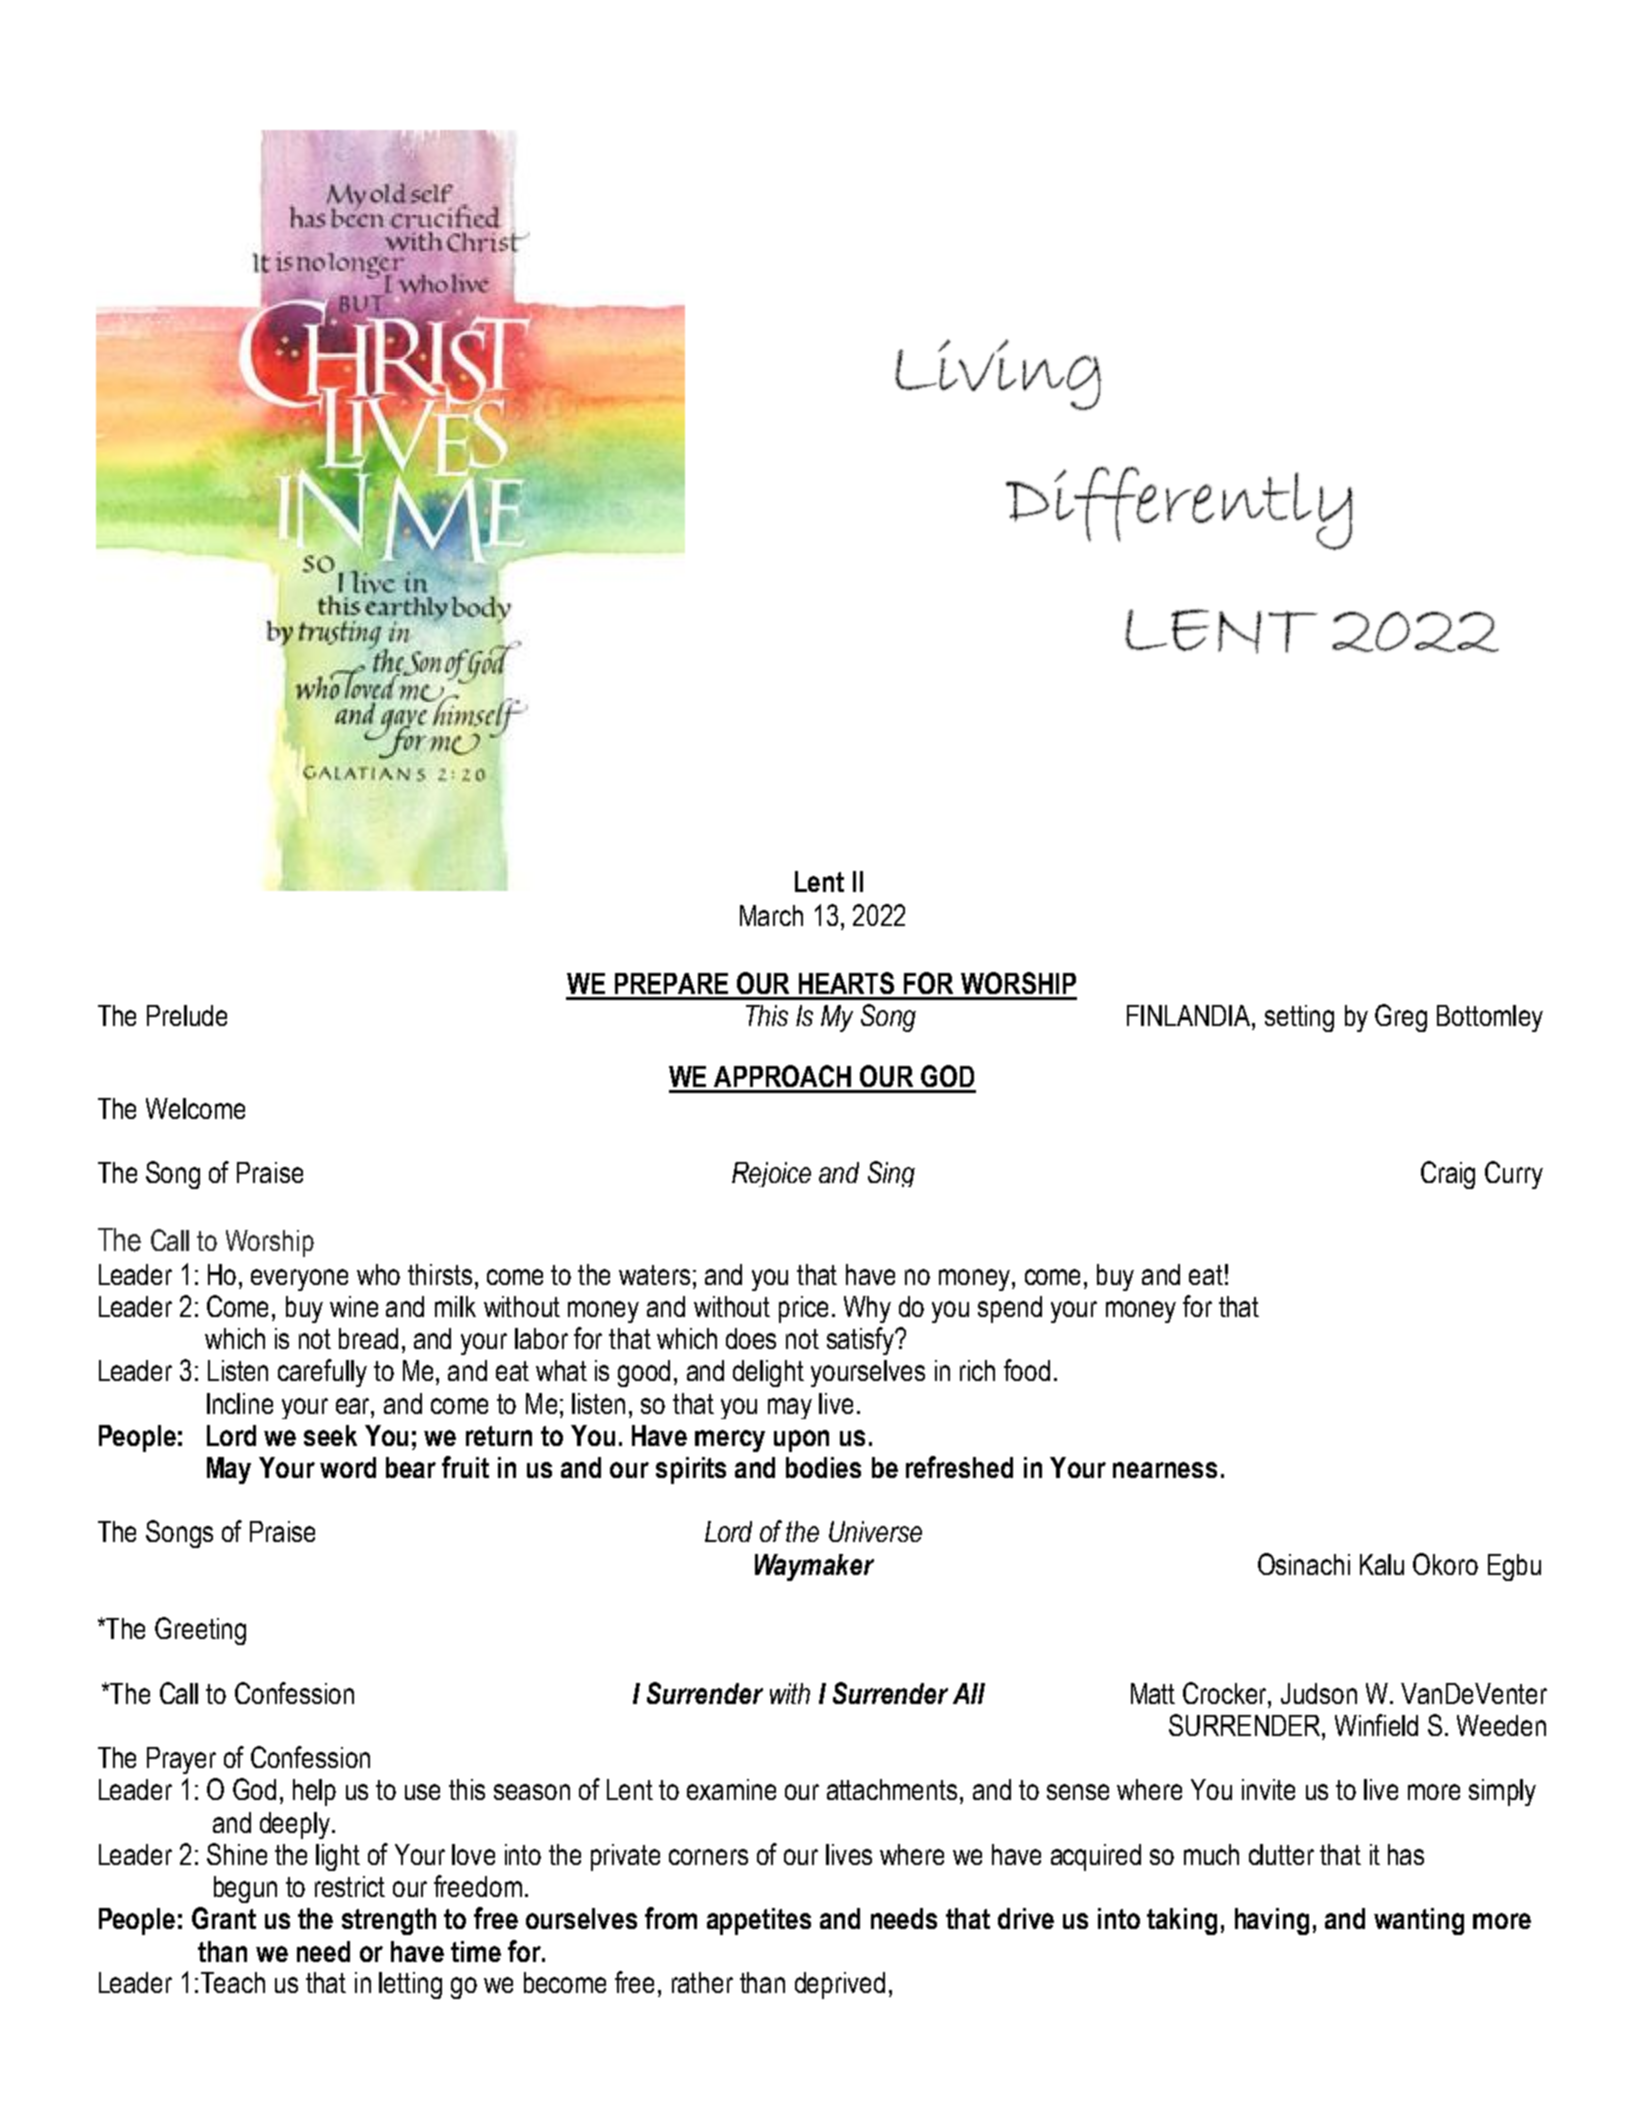  What do you see at coordinates (299, 1280) in the screenshot?
I see `everyone` at bounding box center [299, 1280].
